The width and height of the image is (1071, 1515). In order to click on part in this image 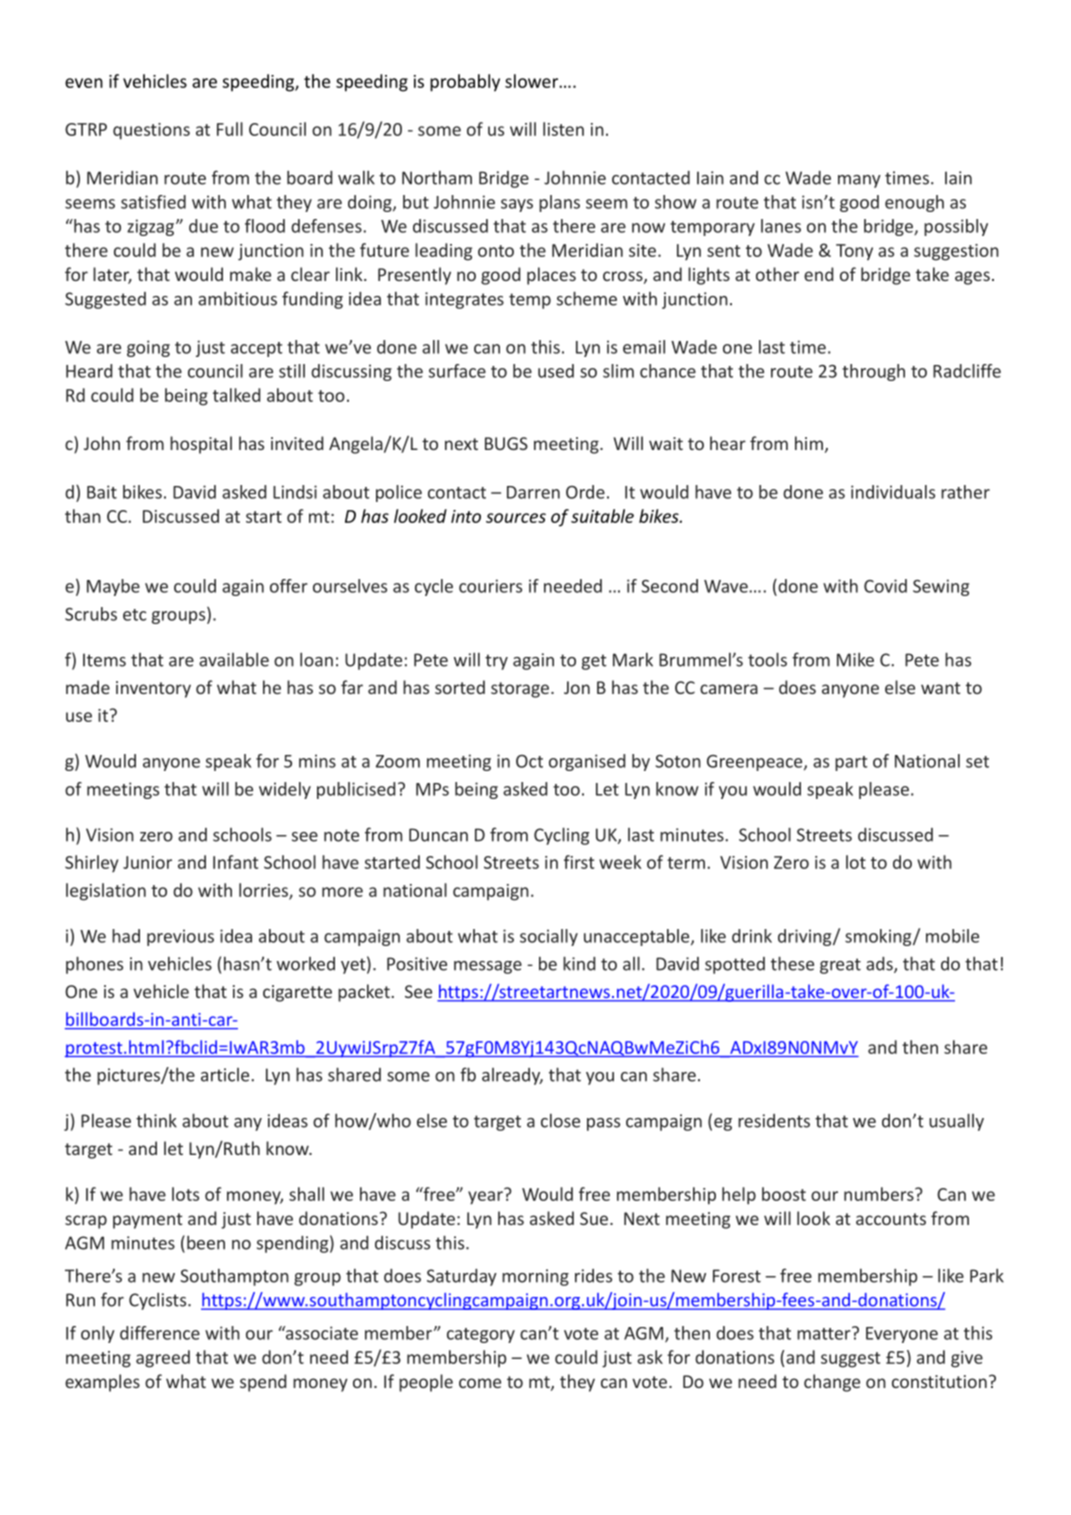, I will do `click(851, 763)`.
